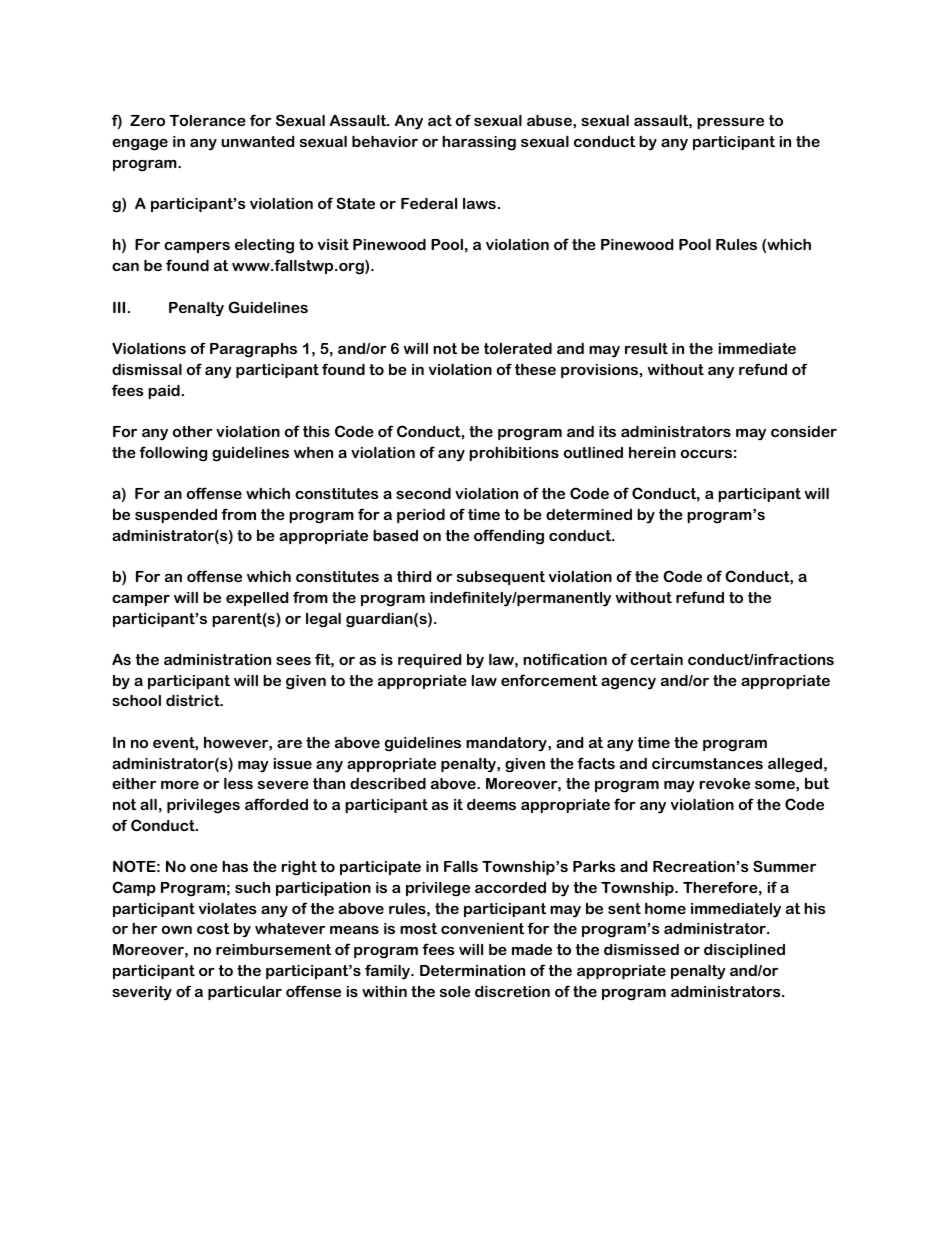  Describe the element at coordinates (589, 514) in the screenshot. I see `determined` at that location.
